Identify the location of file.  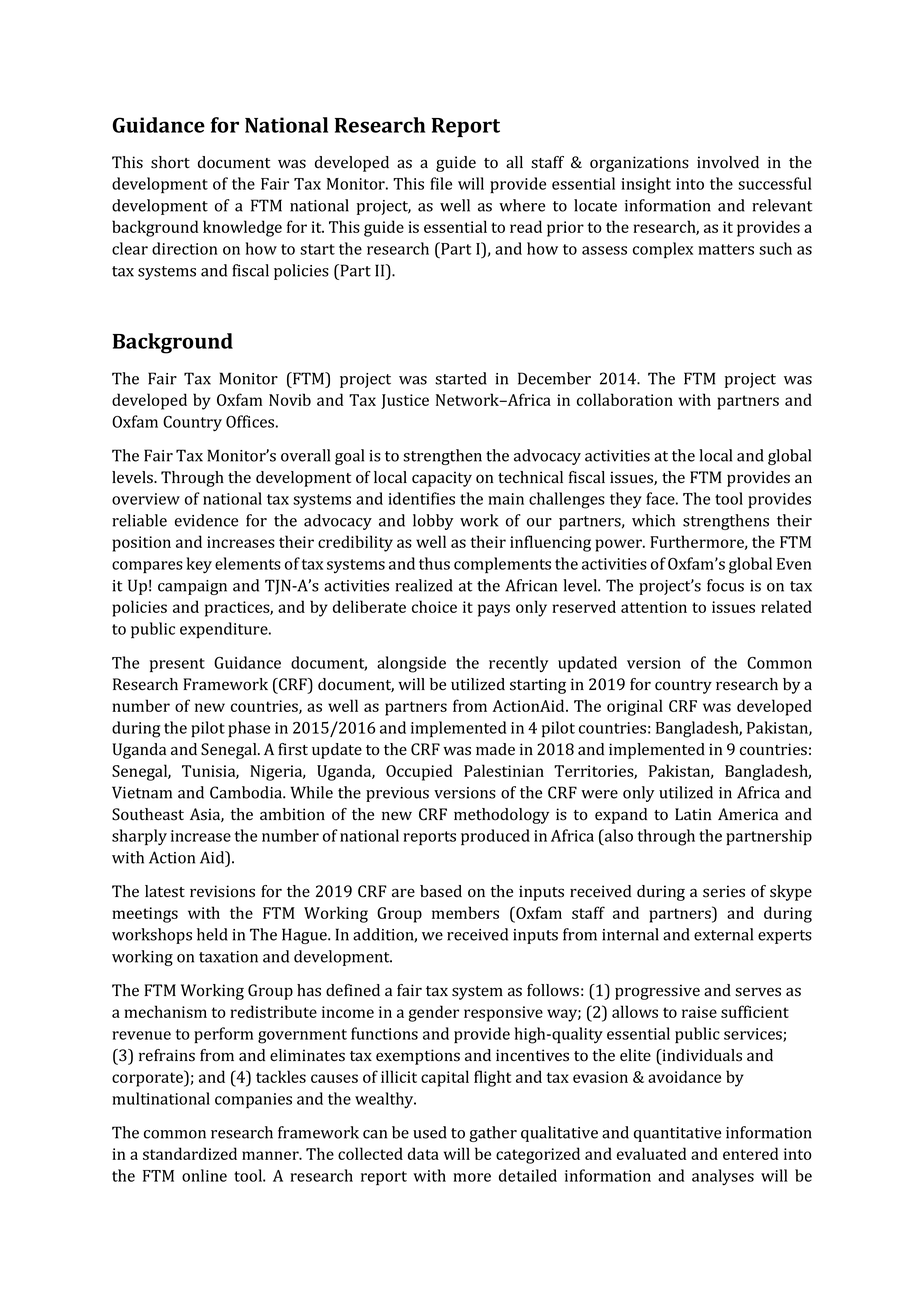
(441, 183).
